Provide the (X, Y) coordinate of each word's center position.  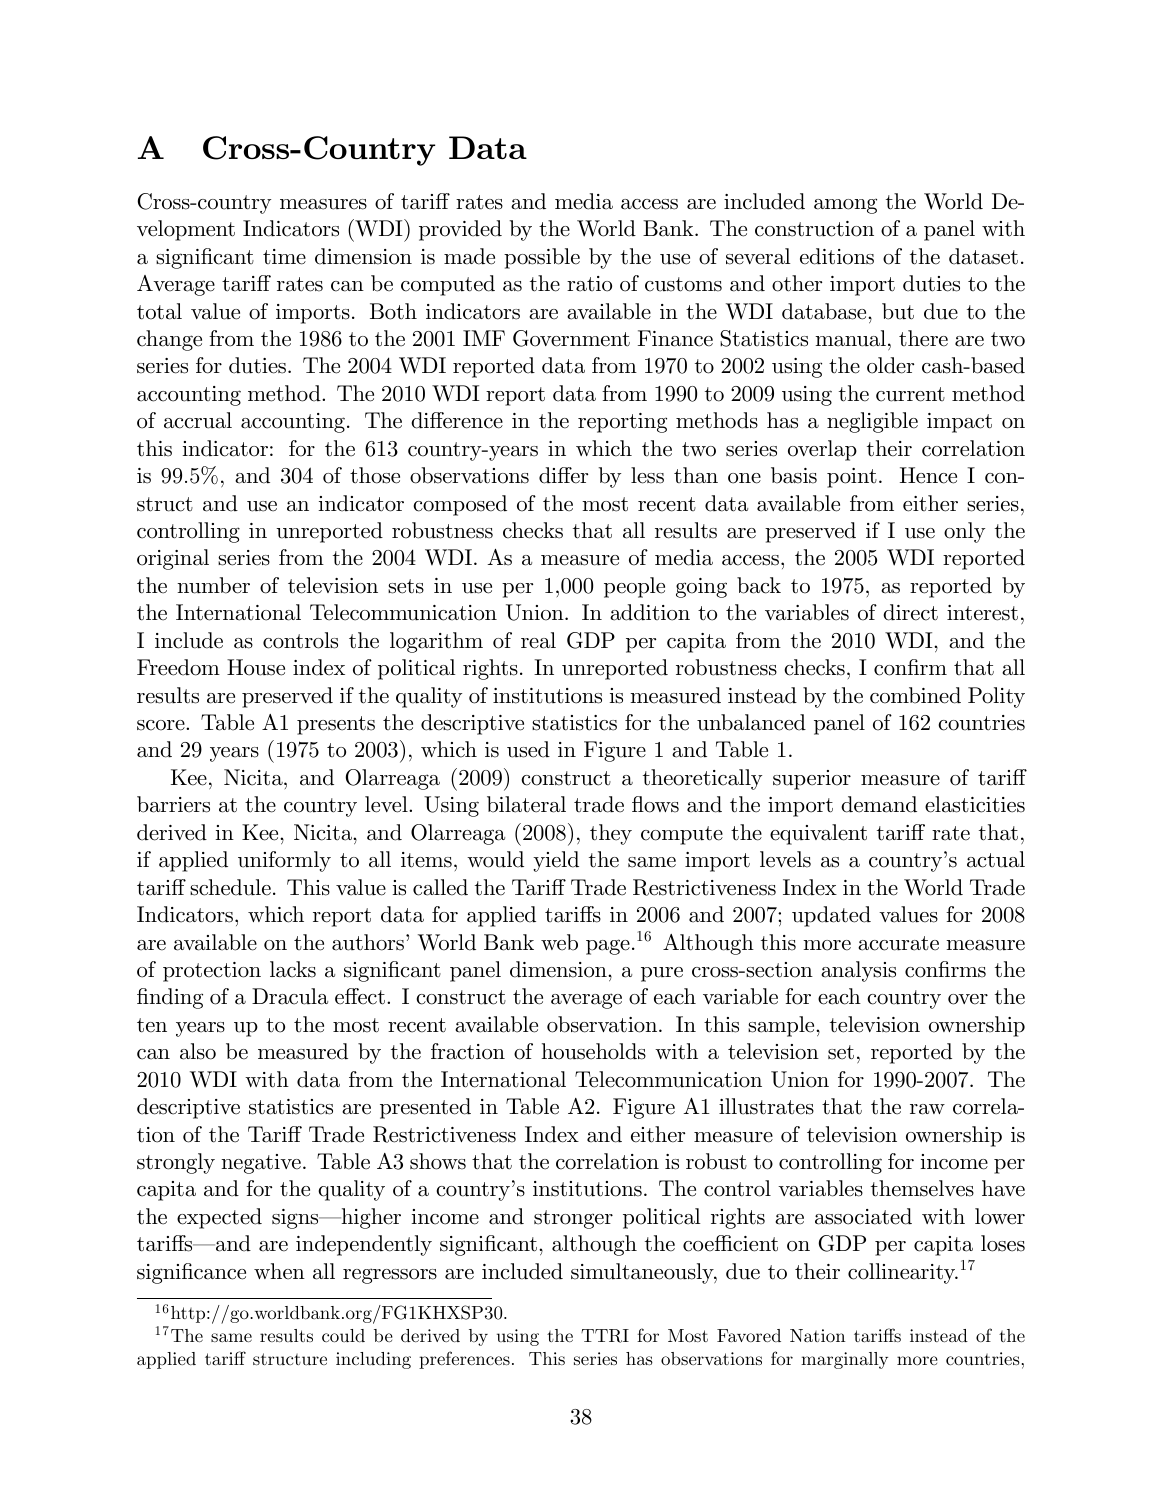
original (173, 559)
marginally (844, 1360)
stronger (573, 1219)
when (279, 1271)
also (198, 1051)
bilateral (526, 804)
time (284, 257)
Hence (928, 475)
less (647, 475)
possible (542, 258)
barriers (173, 804)
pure (662, 974)
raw (927, 1109)
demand (879, 804)
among (845, 206)
